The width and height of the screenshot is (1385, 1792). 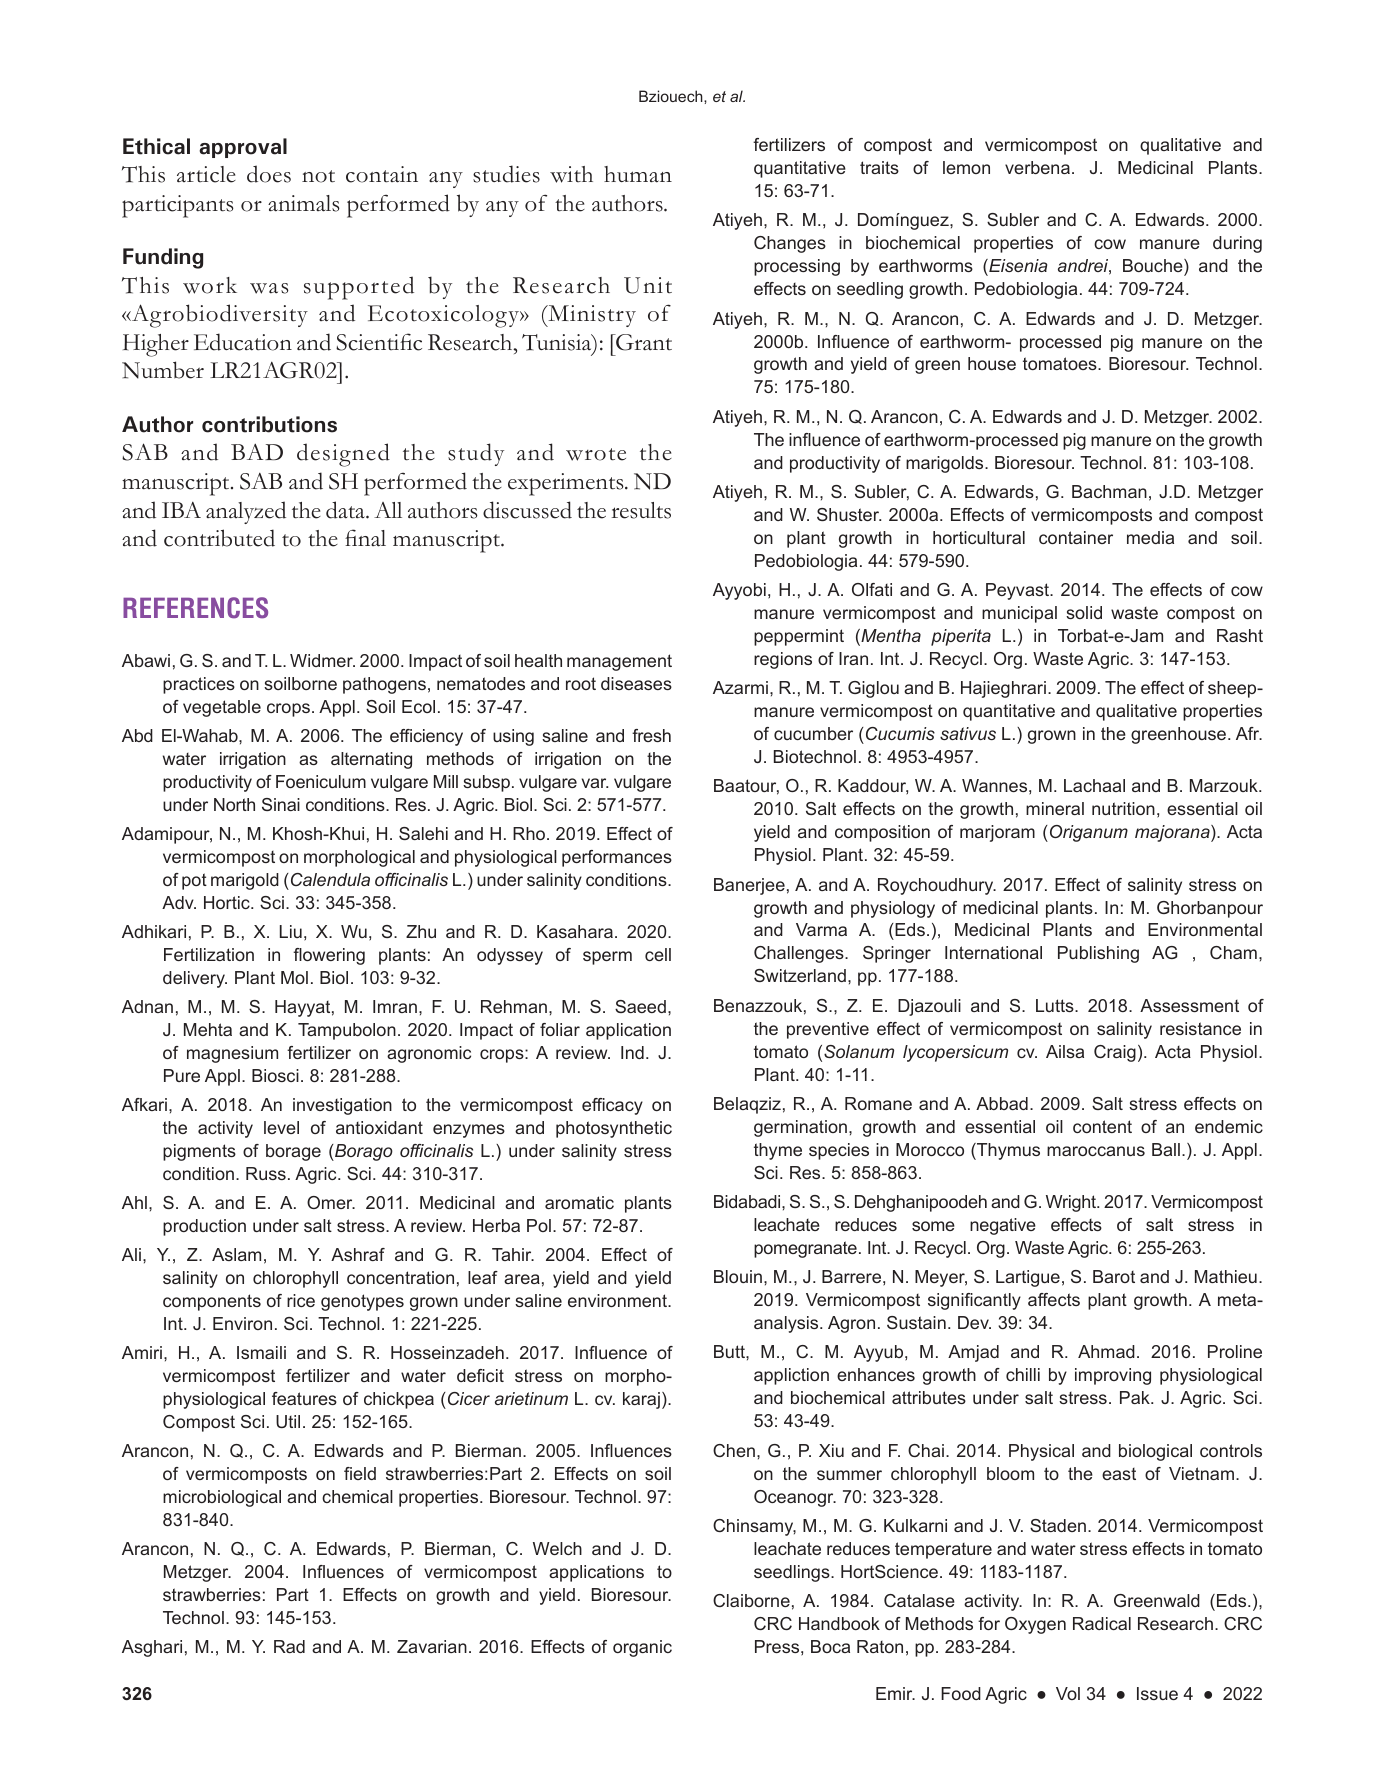 What do you see at coordinates (269, 174) in the screenshot?
I see `does` at bounding box center [269, 174].
